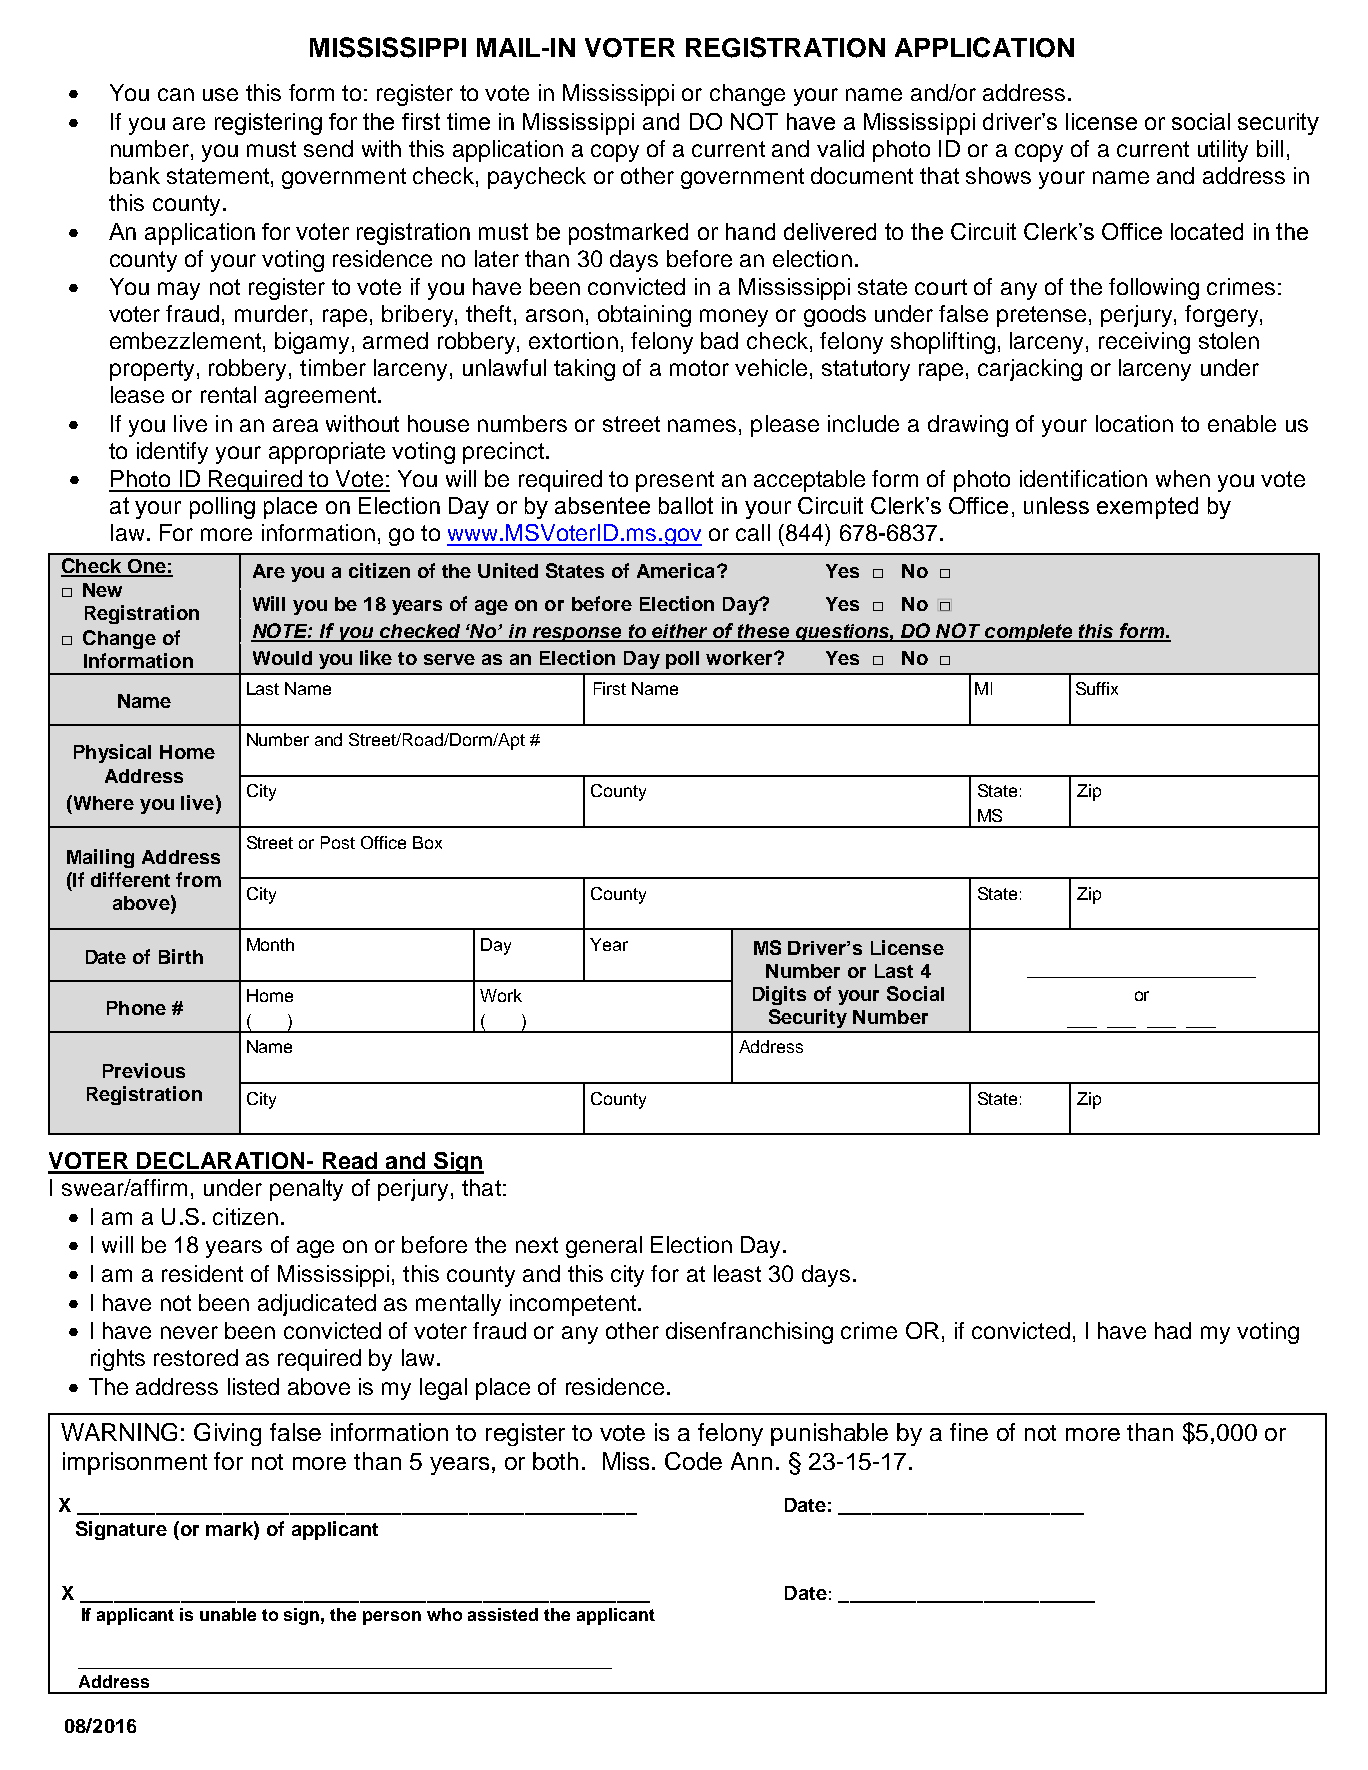 The image size is (1368, 1770). Describe the element at coordinates (328, 148) in the image. I see `send` at that location.
